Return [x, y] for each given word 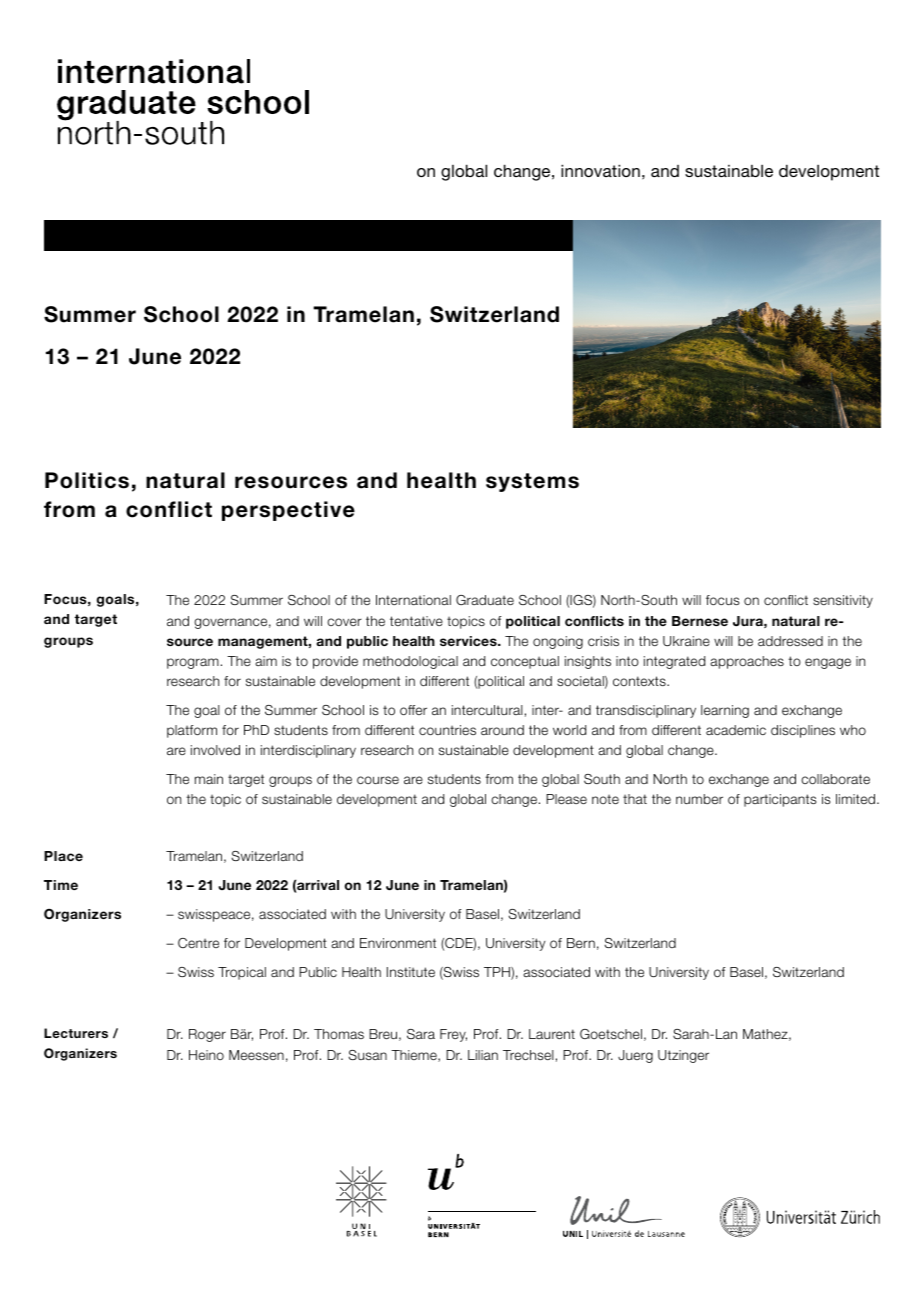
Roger [207, 1035]
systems [532, 482]
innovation [600, 170]
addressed [790, 641]
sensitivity [843, 601]
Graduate [485, 600]
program [193, 663]
